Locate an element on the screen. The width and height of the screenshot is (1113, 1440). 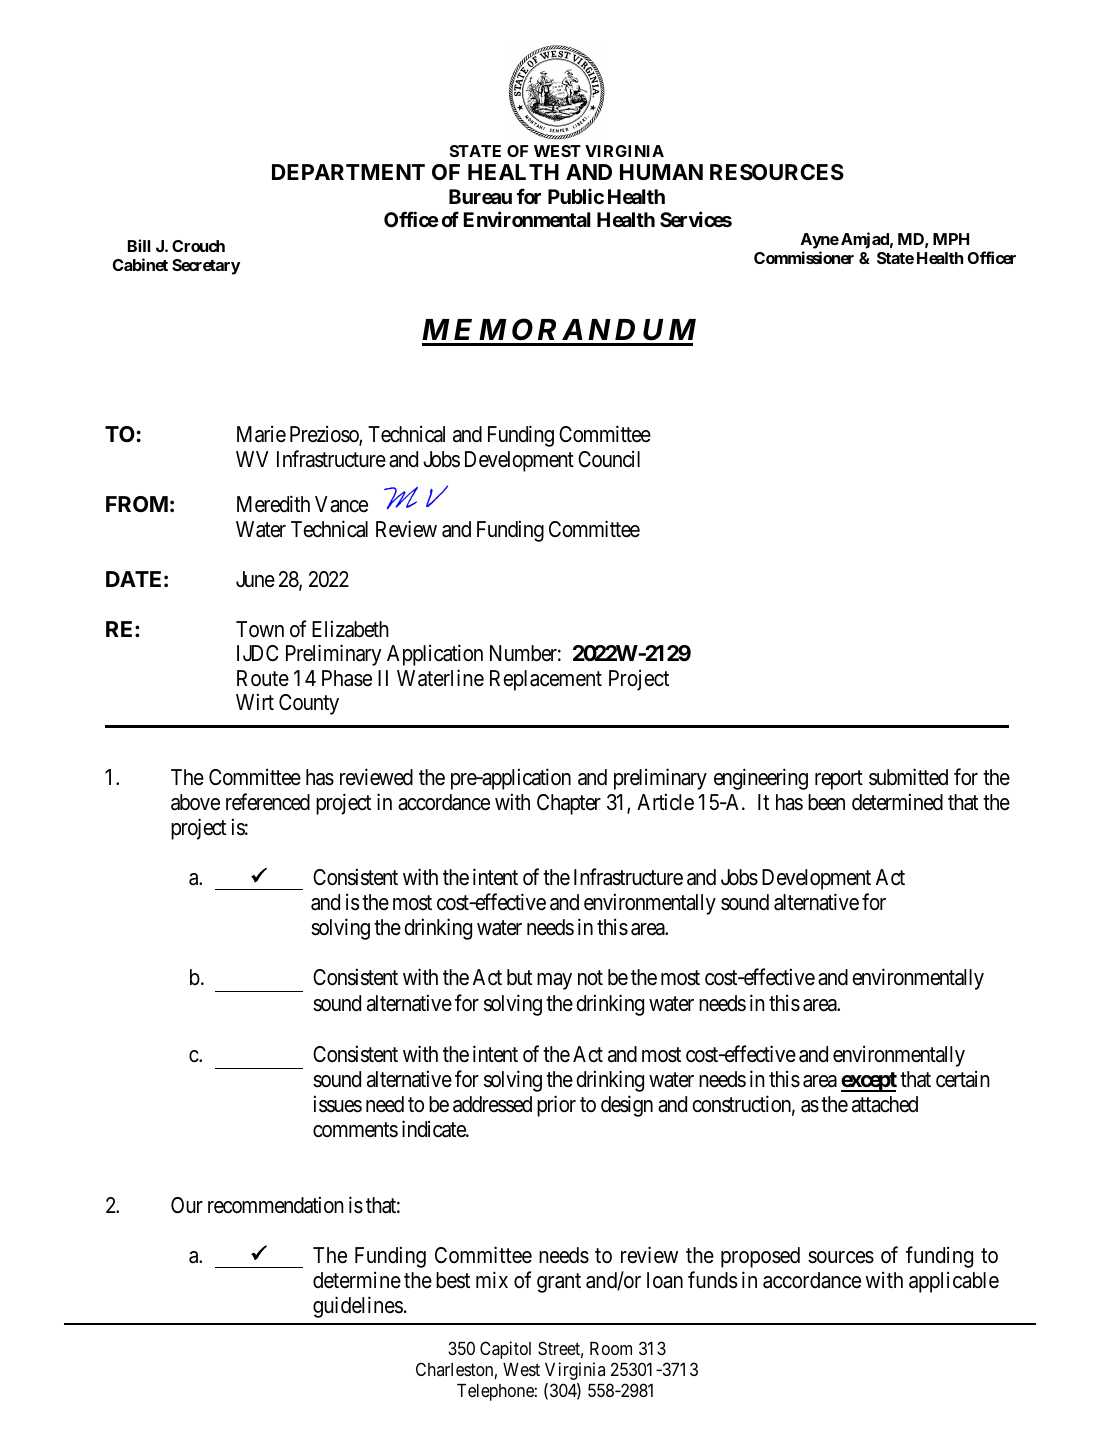
Bureau is located at coordinates (480, 196).
